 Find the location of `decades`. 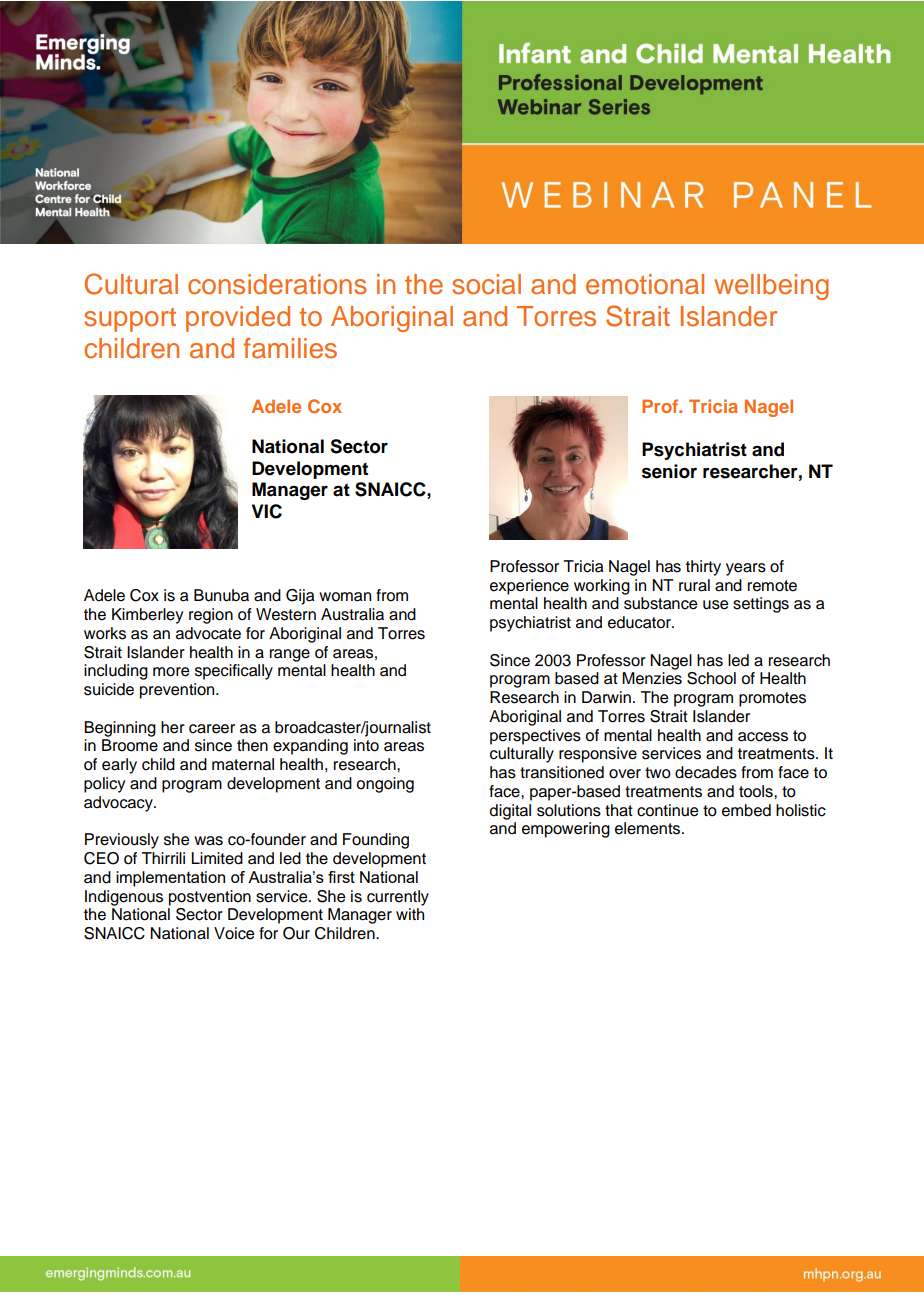

decades is located at coordinates (706, 772).
